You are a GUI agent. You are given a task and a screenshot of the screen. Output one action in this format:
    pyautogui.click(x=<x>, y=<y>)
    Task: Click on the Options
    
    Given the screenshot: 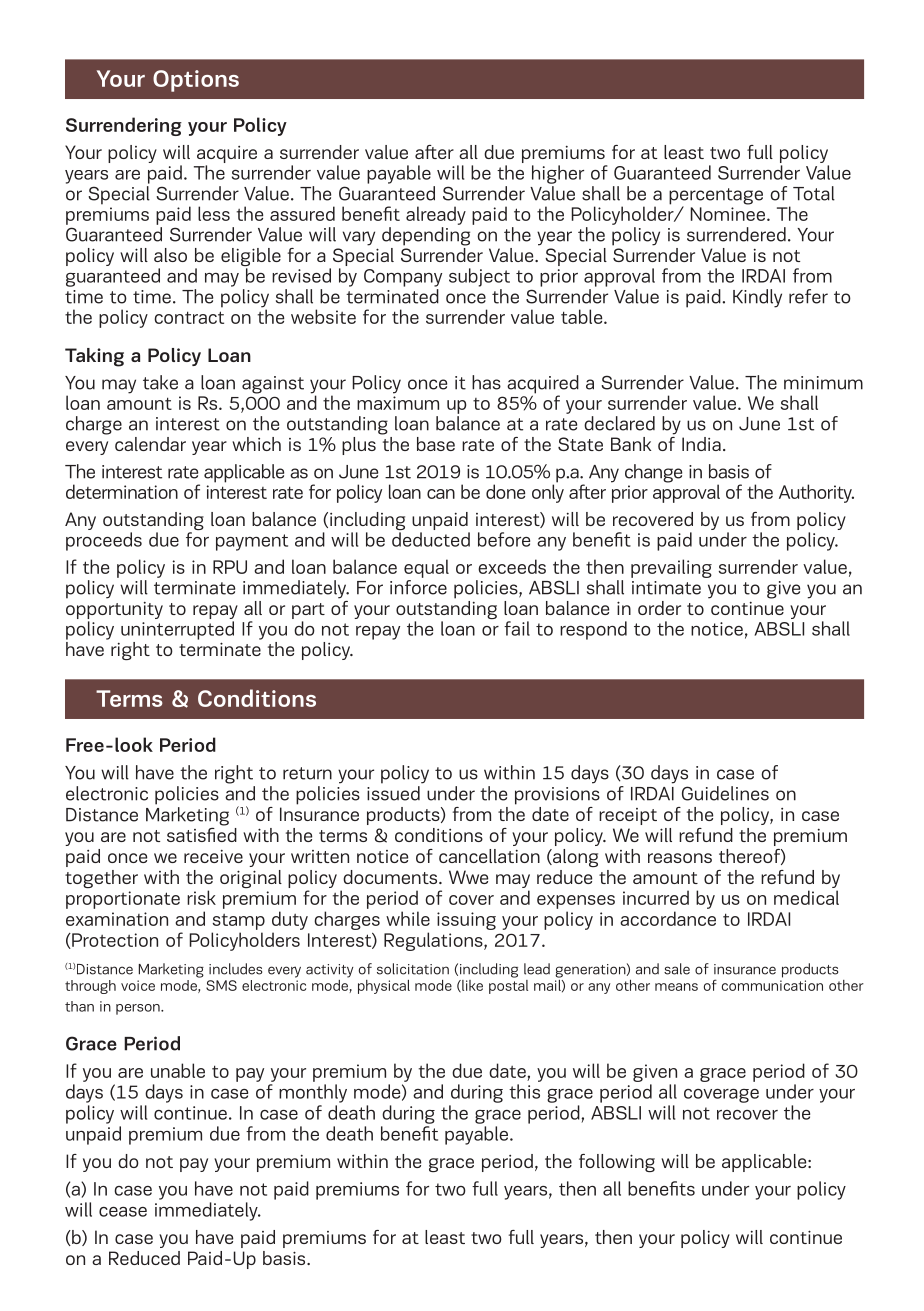 What is the action you would take?
    pyautogui.click(x=196, y=81)
